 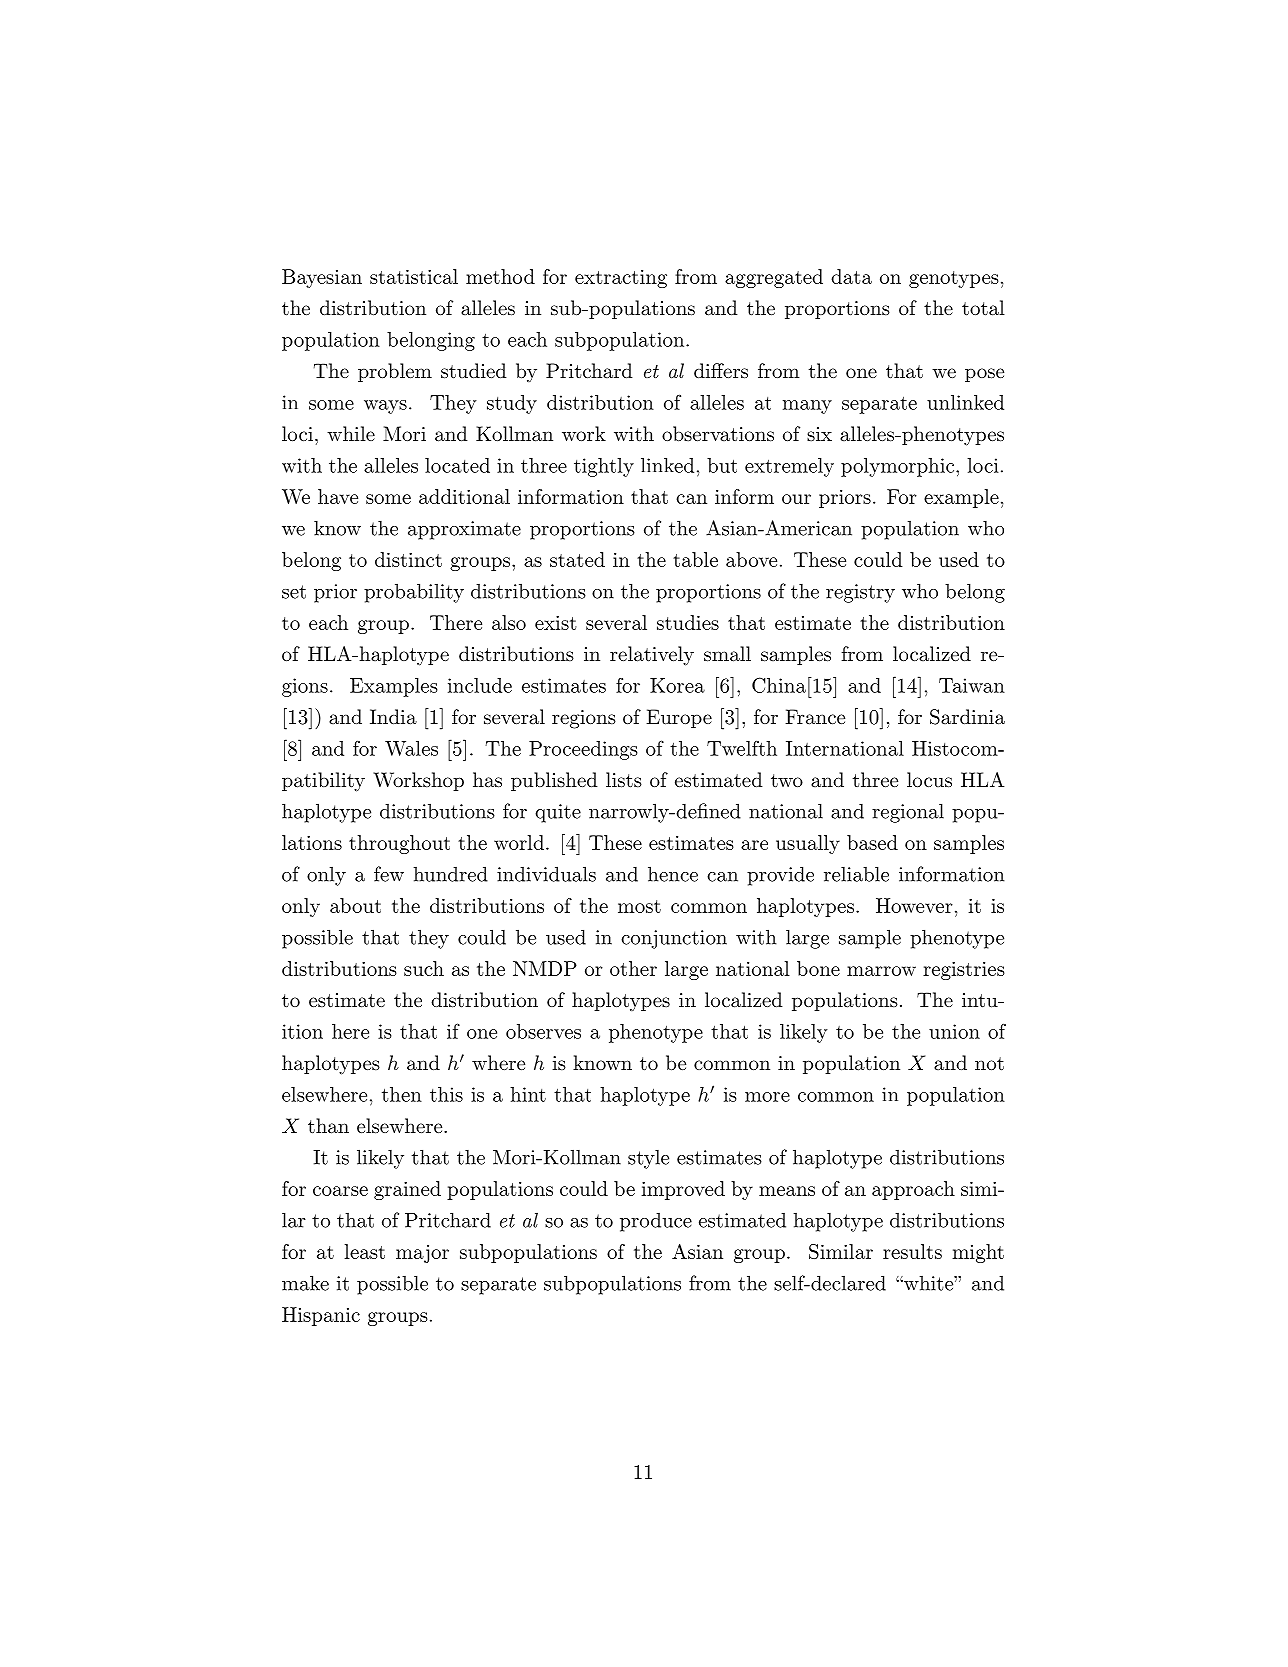 I want to click on union, so click(x=954, y=1031).
